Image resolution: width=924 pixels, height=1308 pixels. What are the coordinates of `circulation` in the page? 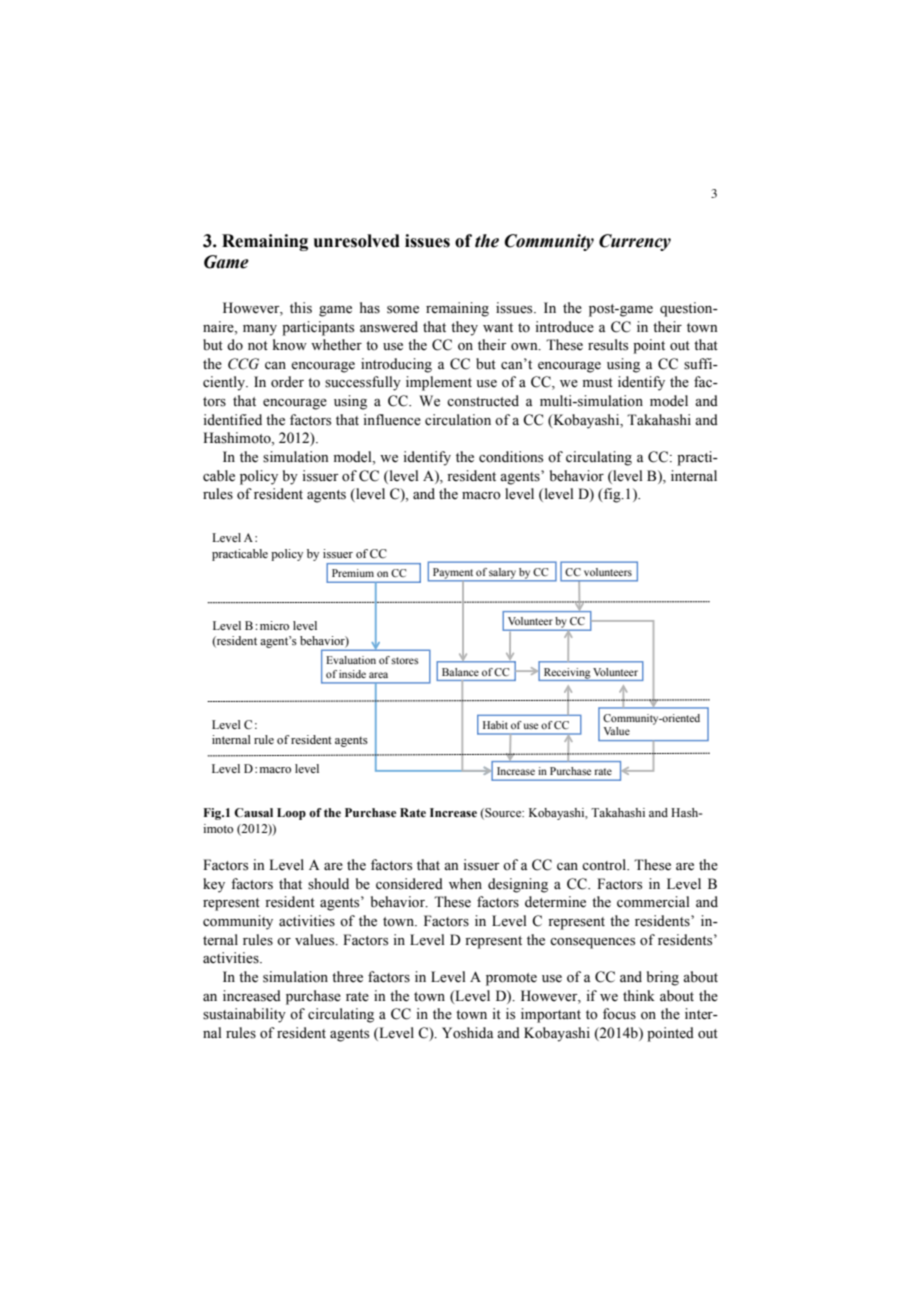 It's located at (458, 420).
